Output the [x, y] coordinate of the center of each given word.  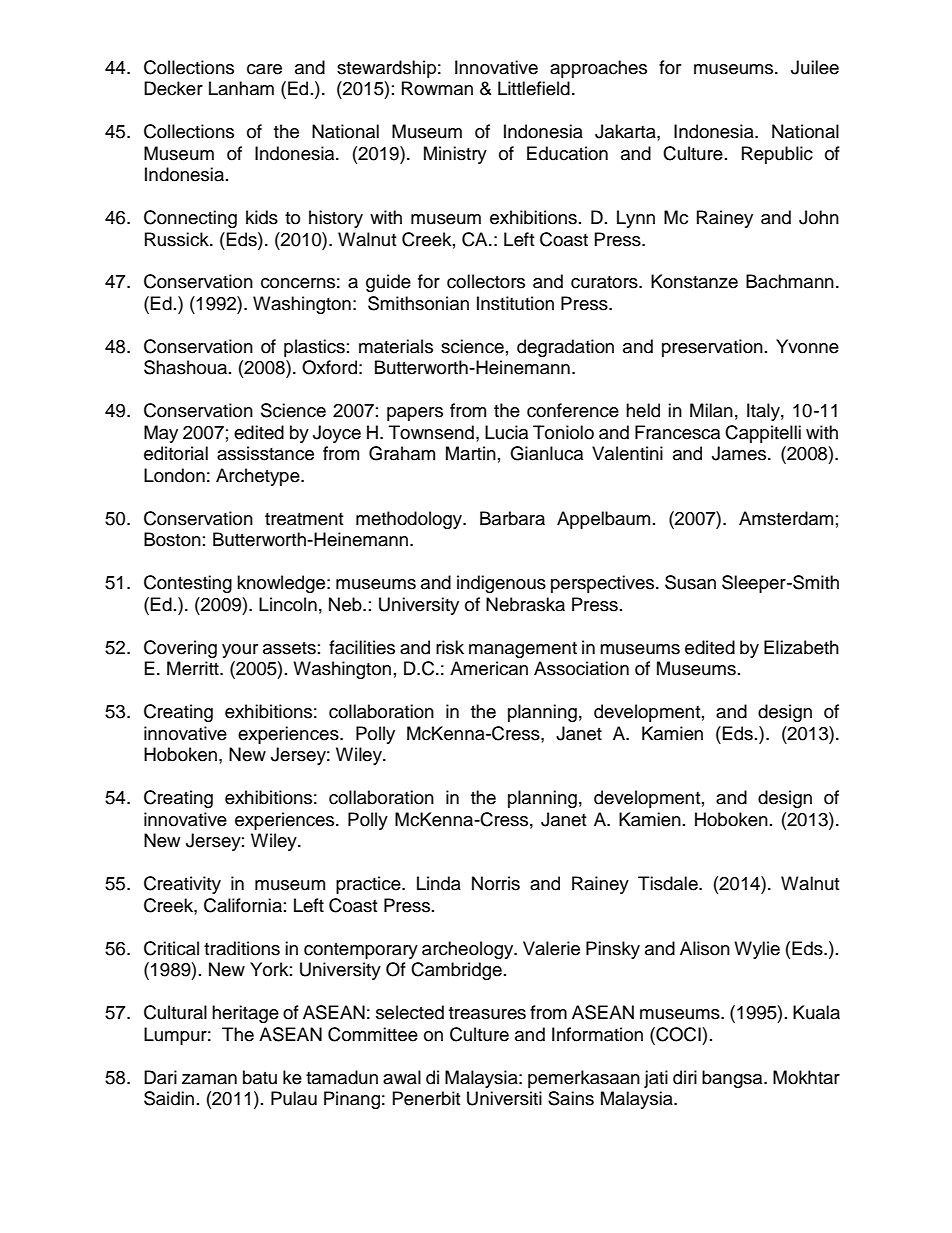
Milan [711, 410]
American [489, 668]
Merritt [194, 668]
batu [260, 1077]
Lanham [241, 88]
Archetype [259, 477]
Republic [777, 155]
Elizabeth [801, 647]
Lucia [506, 432]
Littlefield [534, 88]
